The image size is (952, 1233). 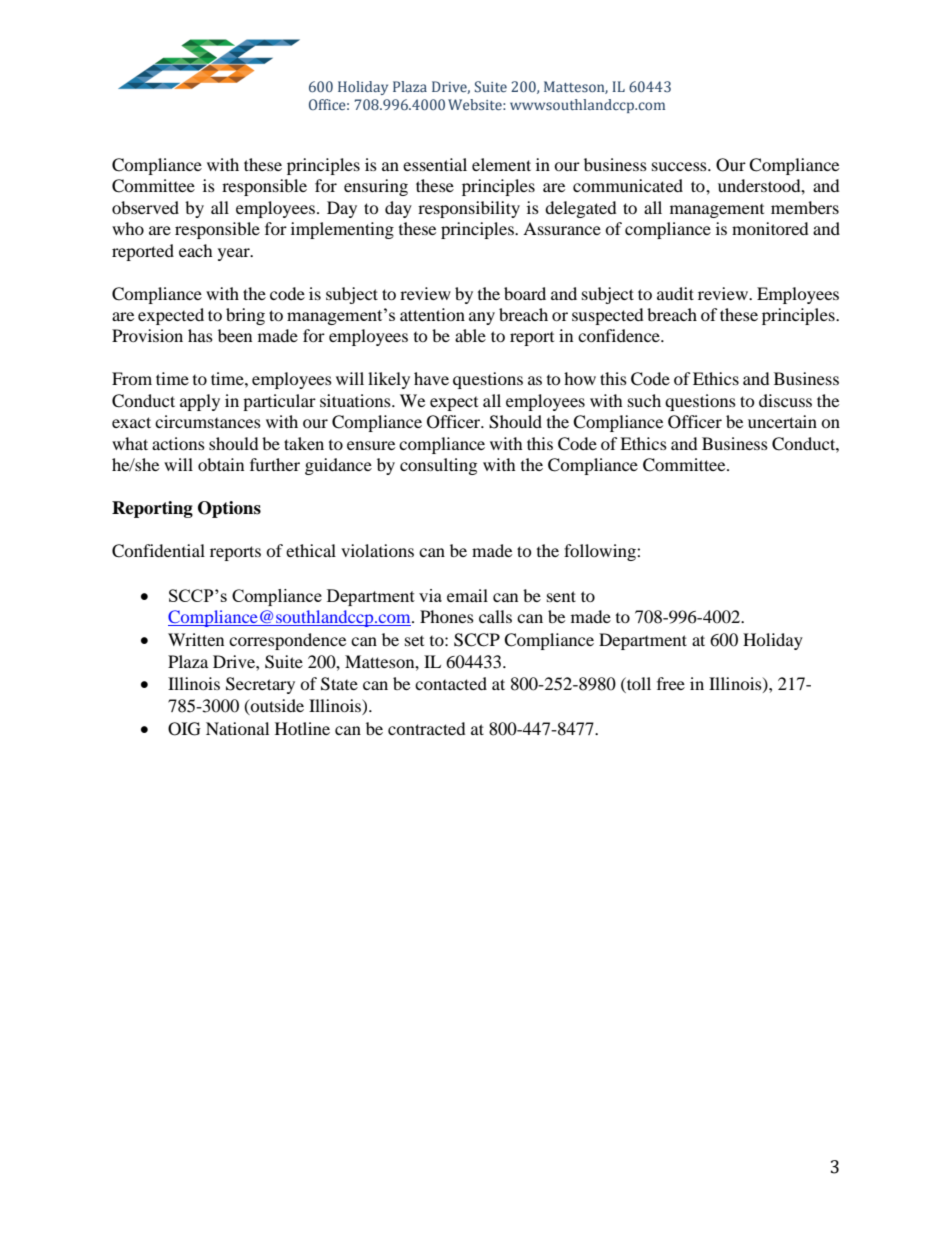 I want to click on uncertain, so click(x=782, y=421).
